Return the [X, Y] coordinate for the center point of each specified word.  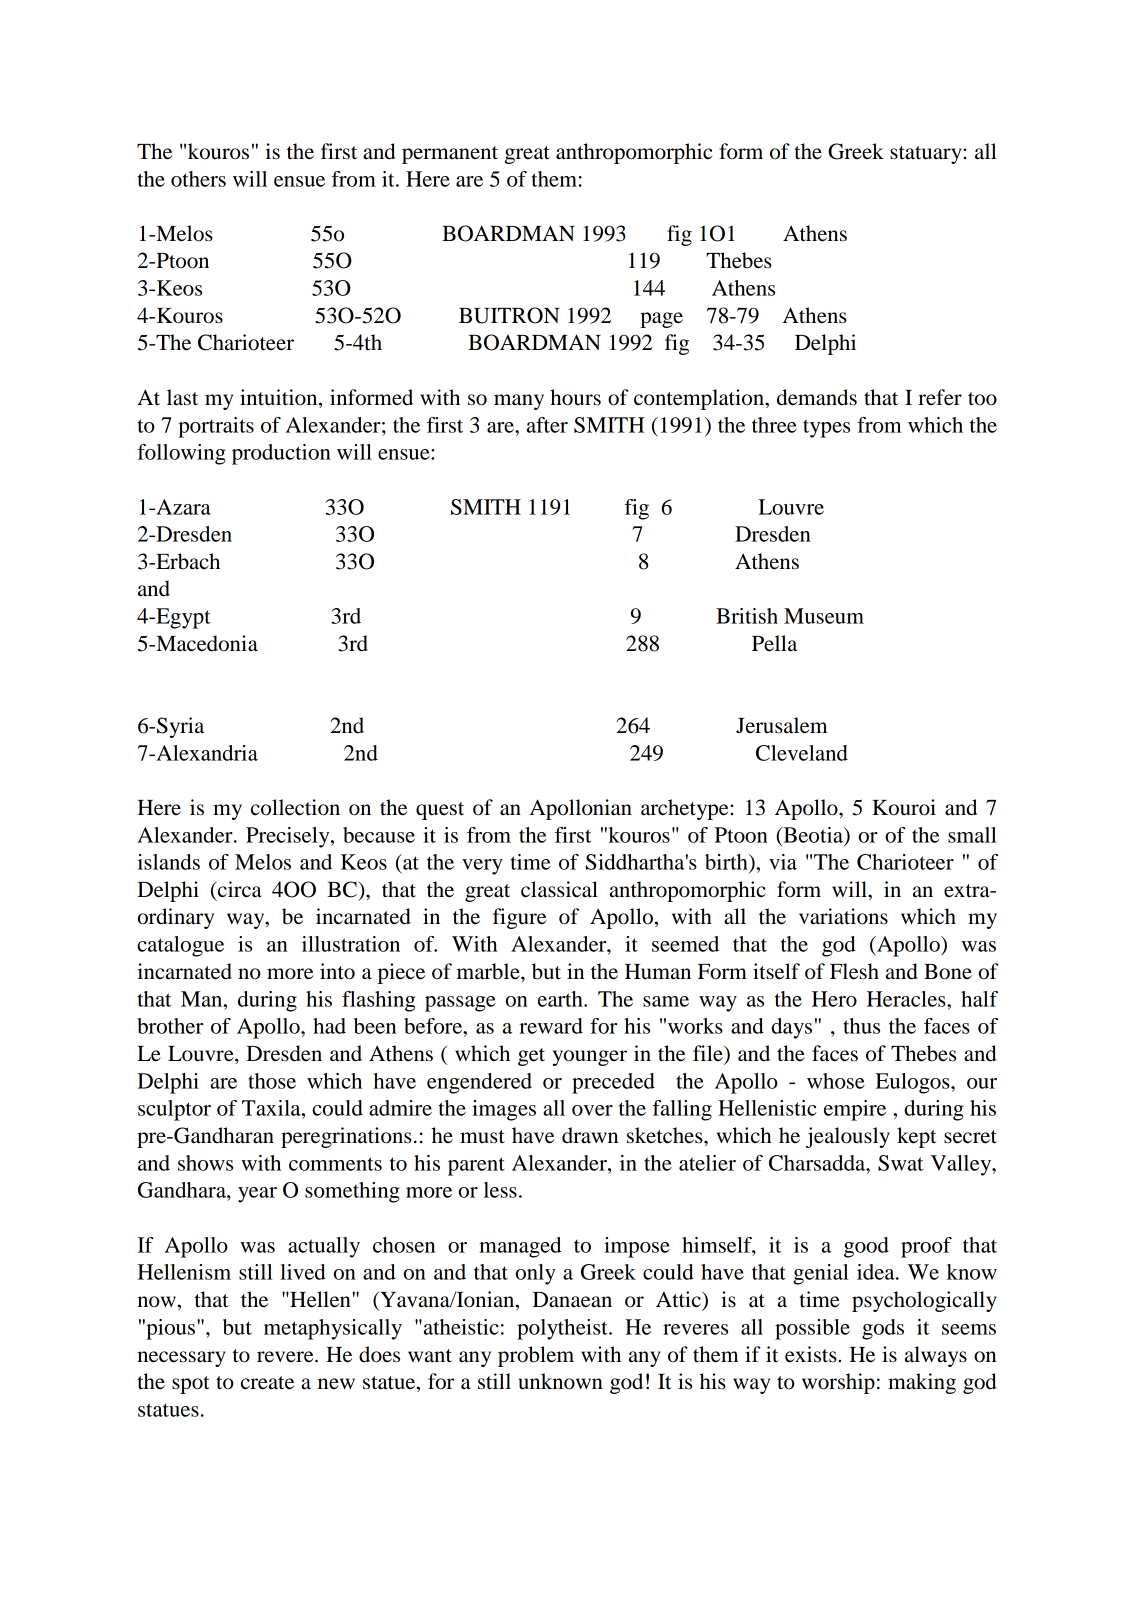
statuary [927, 155]
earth [561, 999]
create [267, 1383]
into [337, 971]
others [198, 179]
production [281, 454]
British [747, 616]
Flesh [854, 971]
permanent [450, 155]
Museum [824, 616]
